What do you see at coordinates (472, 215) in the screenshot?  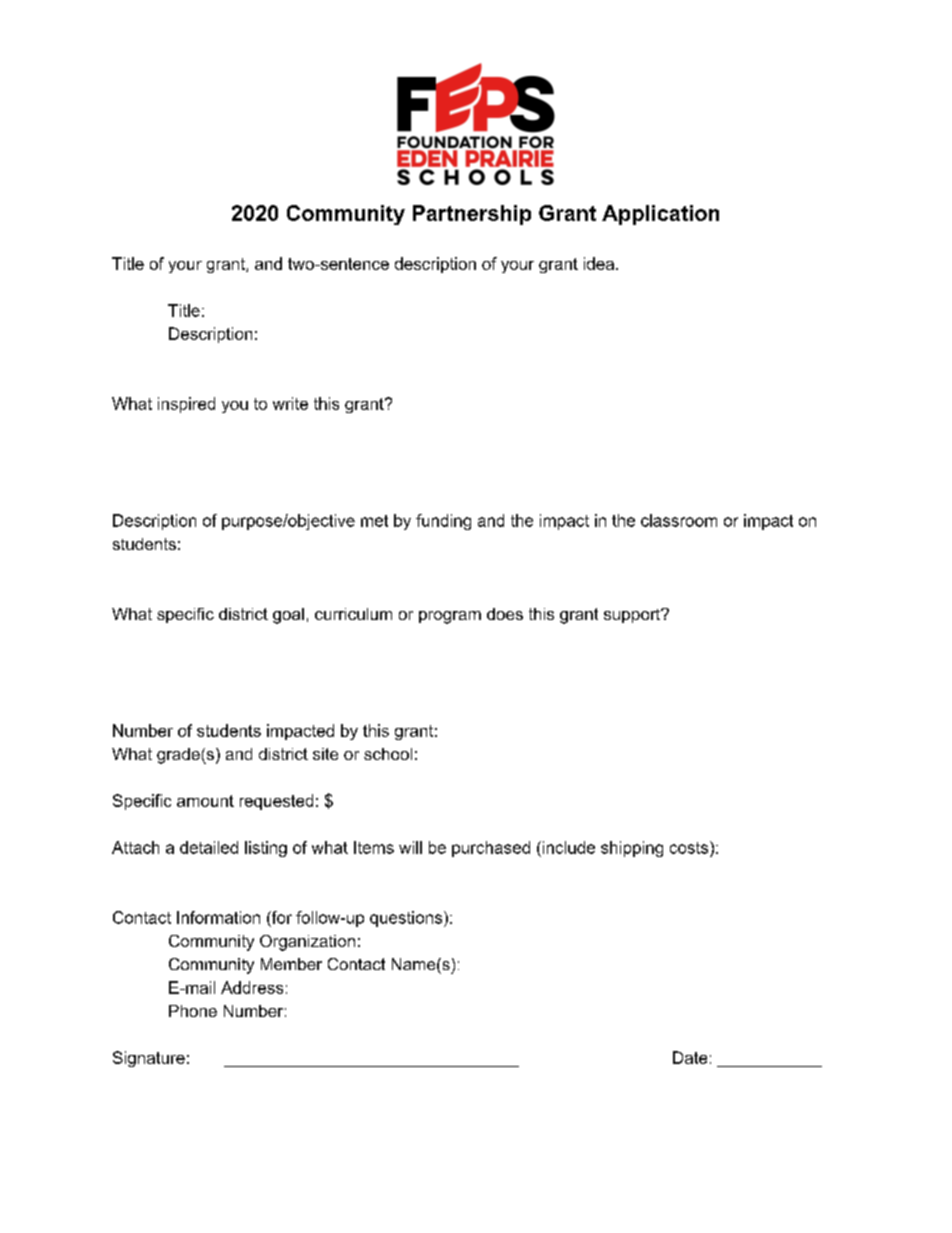 I see `Partnership` at bounding box center [472, 215].
